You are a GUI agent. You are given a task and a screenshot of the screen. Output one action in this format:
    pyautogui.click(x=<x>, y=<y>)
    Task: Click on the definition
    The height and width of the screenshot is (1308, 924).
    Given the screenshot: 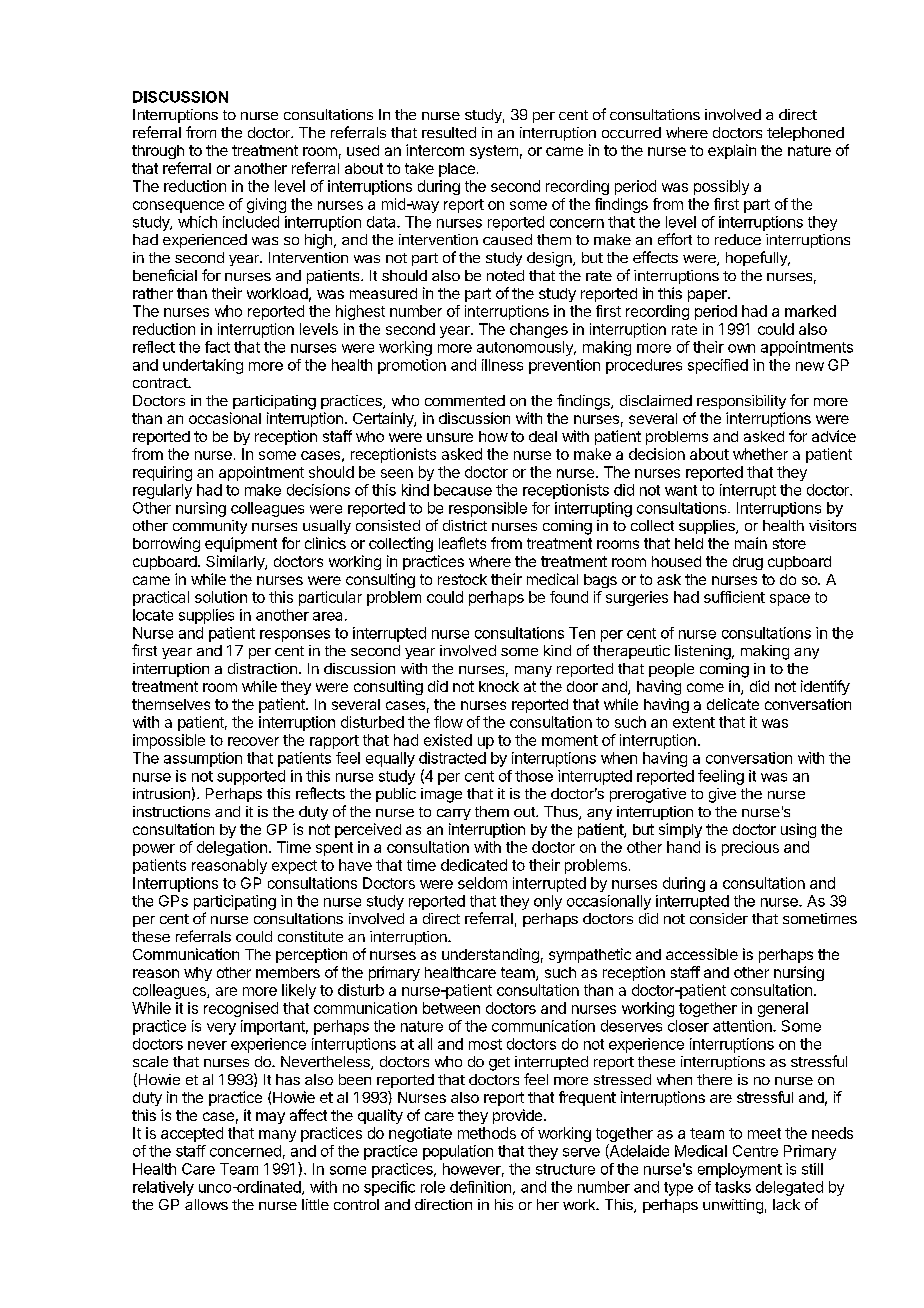 What is the action you would take?
    pyautogui.click(x=480, y=1187)
